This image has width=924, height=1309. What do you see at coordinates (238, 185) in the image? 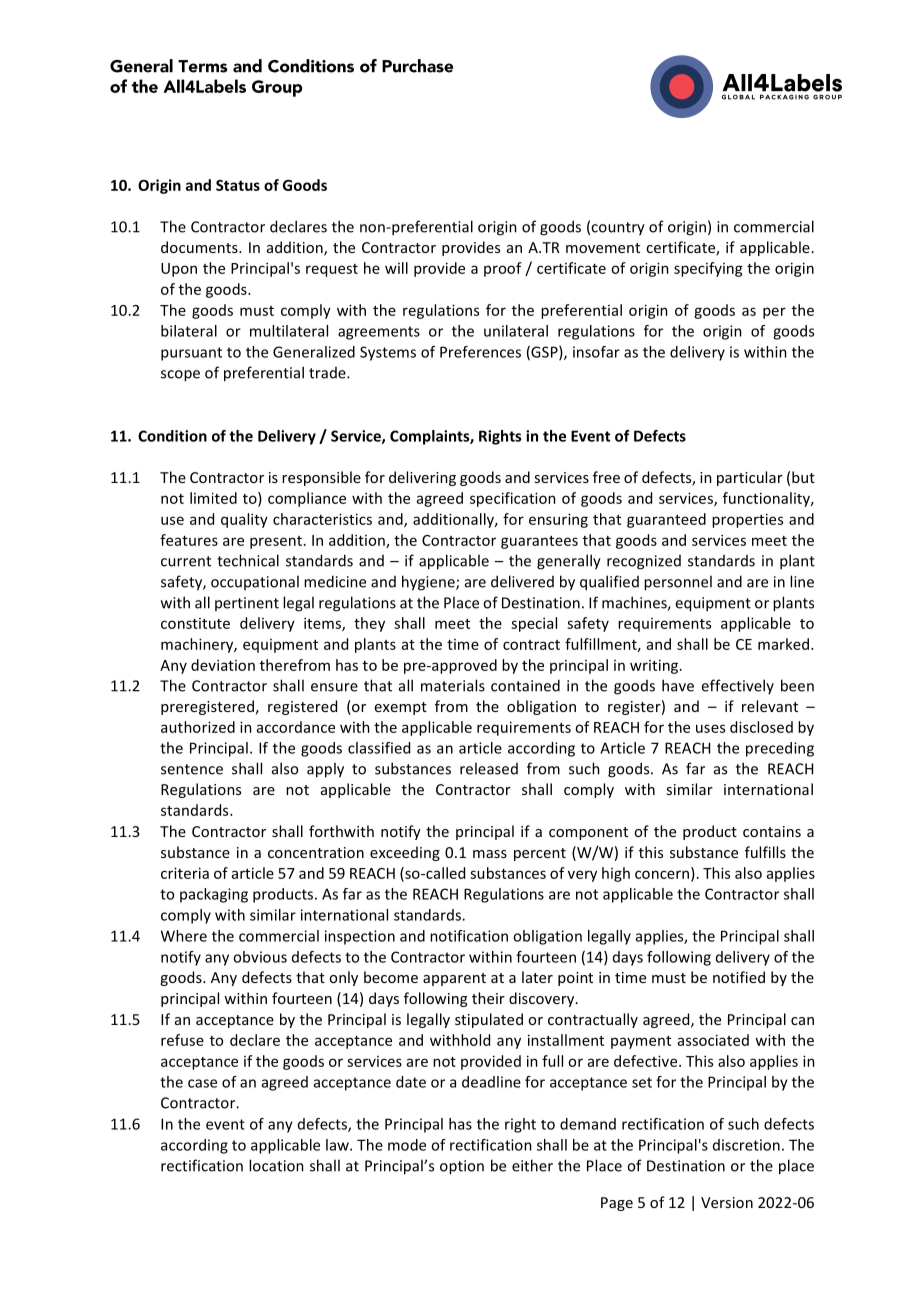
I see `Status` at bounding box center [238, 185].
